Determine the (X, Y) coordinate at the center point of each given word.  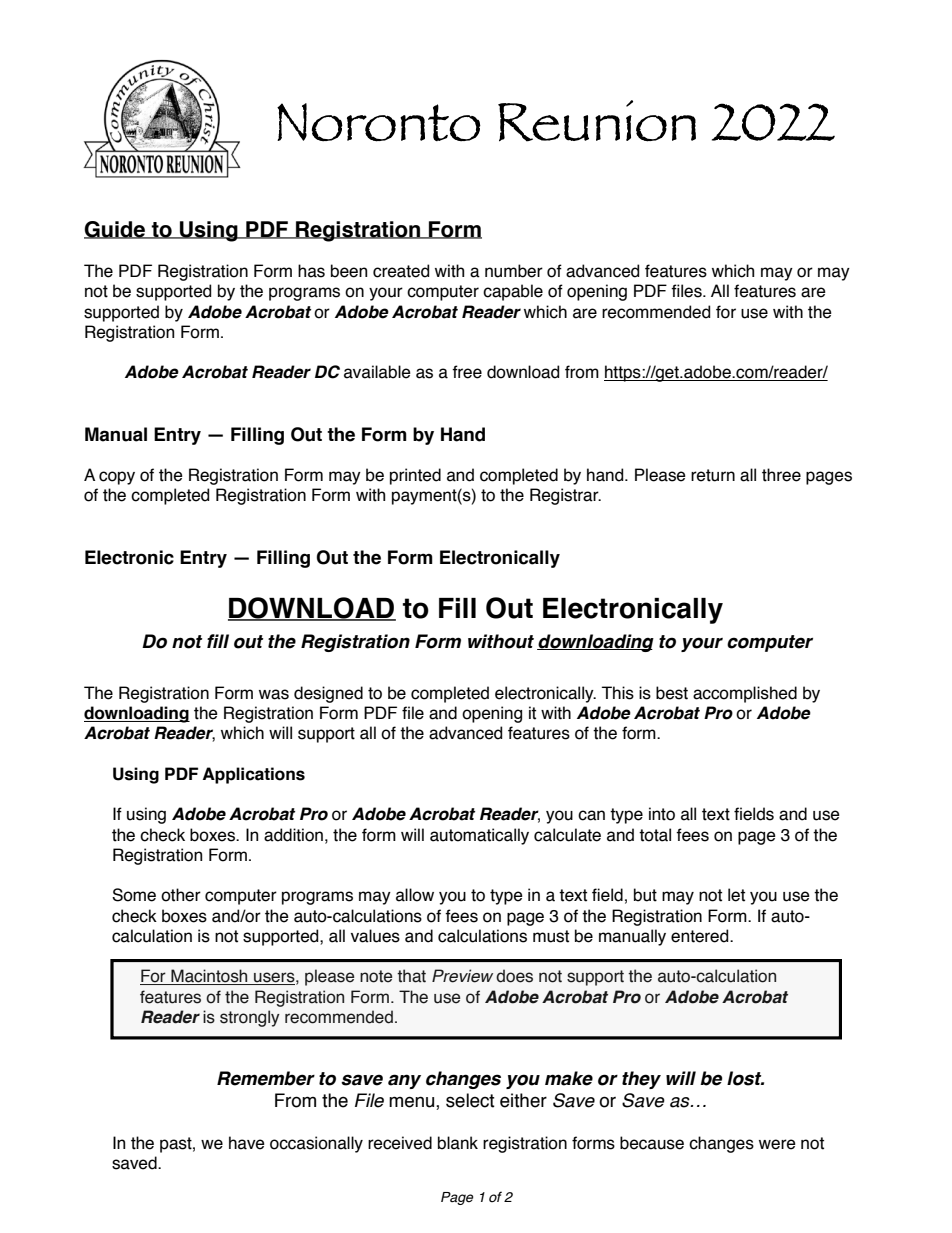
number (514, 271)
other (181, 895)
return (713, 475)
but (645, 895)
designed (328, 694)
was (274, 694)
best (672, 693)
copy (117, 478)
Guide (116, 230)
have (247, 1143)
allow (415, 895)
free (467, 372)
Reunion (597, 121)
